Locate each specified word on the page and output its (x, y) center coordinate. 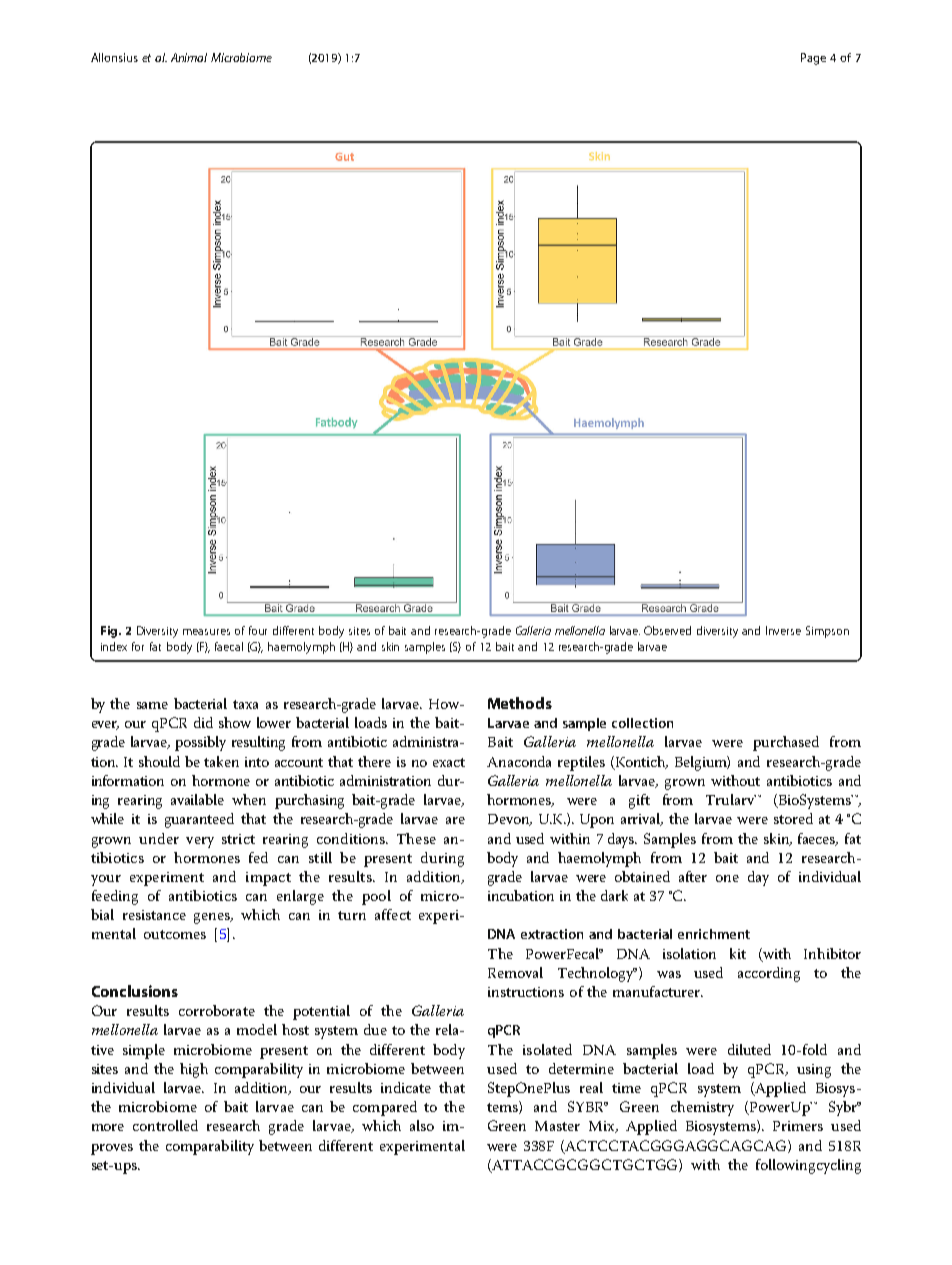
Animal (189, 57)
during (442, 859)
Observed (667, 630)
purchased (786, 743)
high (194, 1070)
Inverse (783, 630)
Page (813, 59)
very (200, 842)
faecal (229, 646)
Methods (520, 703)
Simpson (827, 632)
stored (793, 818)
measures (206, 632)
